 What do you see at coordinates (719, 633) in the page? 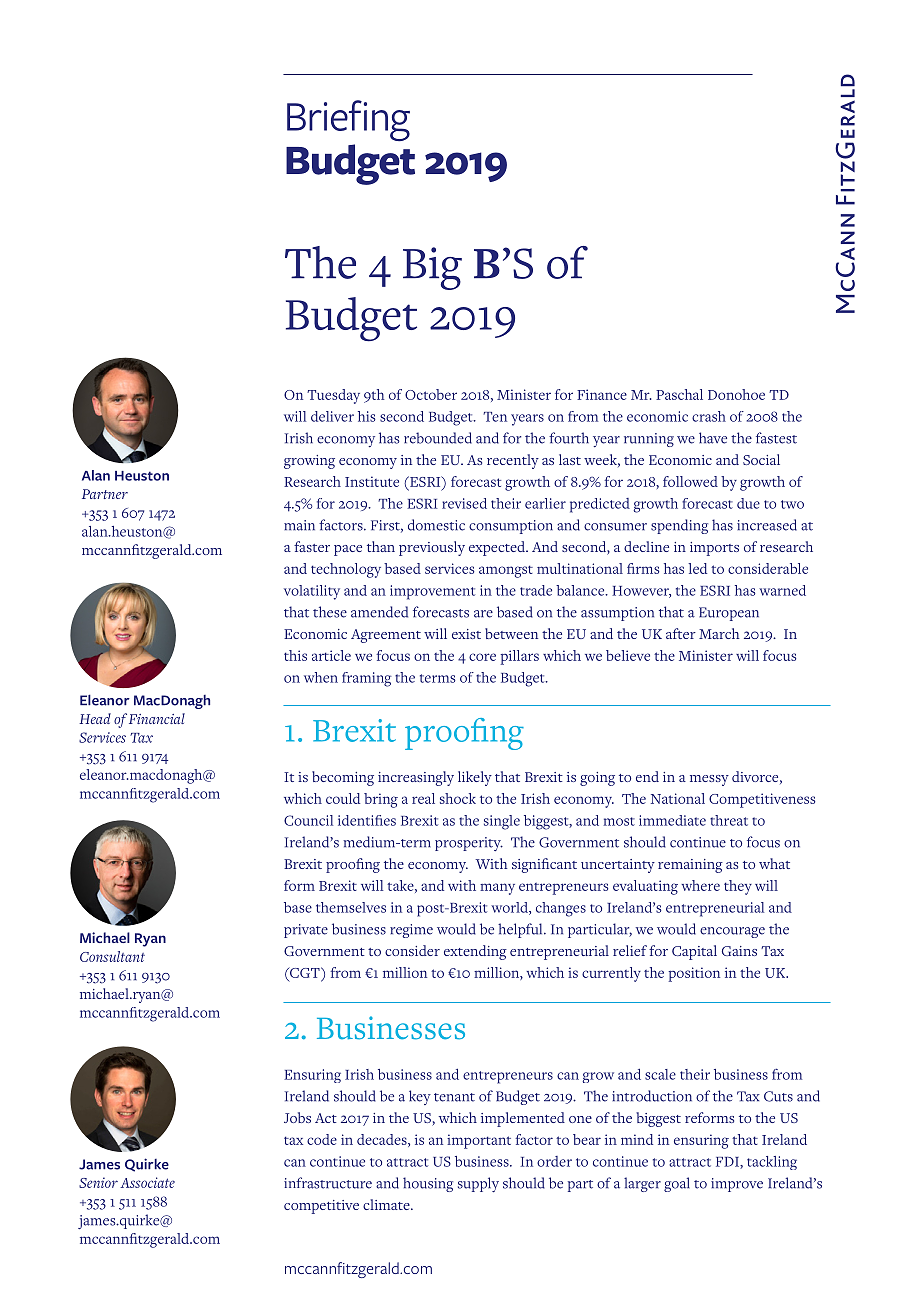
I see `March` at bounding box center [719, 633].
